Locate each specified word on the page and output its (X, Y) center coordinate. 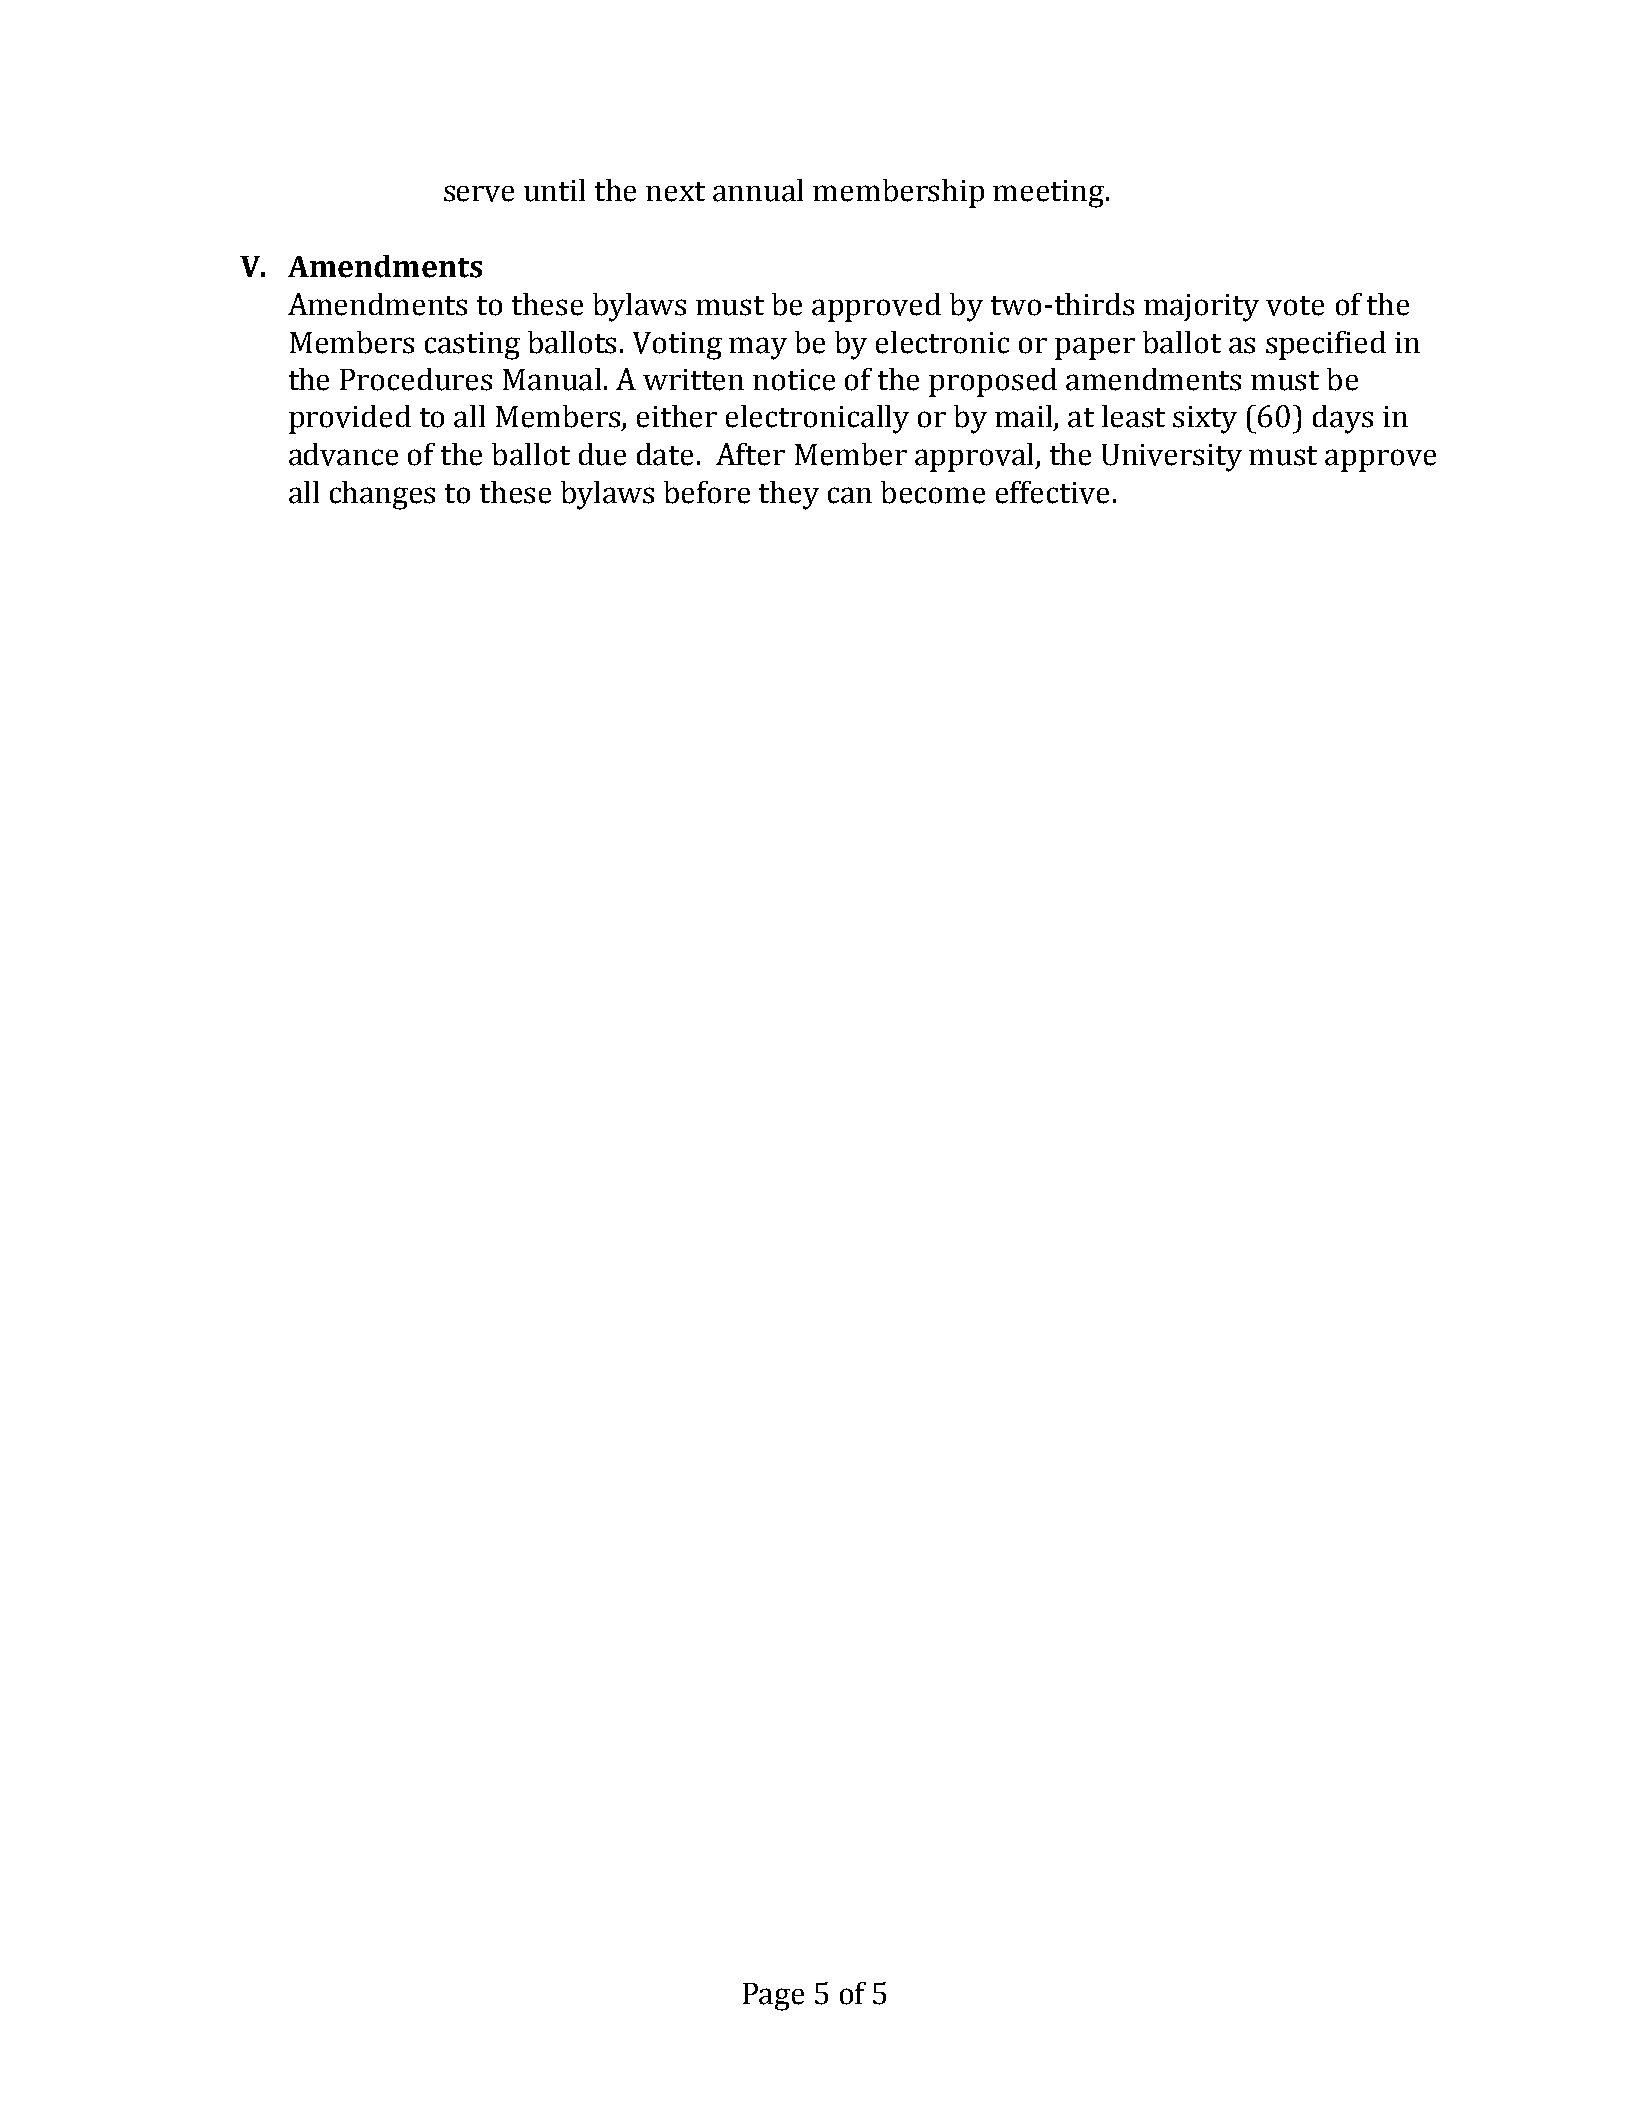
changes (382, 495)
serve (479, 193)
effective (1052, 492)
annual (758, 190)
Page (773, 1997)
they (789, 495)
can (850, 495)
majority (1201, 308)
